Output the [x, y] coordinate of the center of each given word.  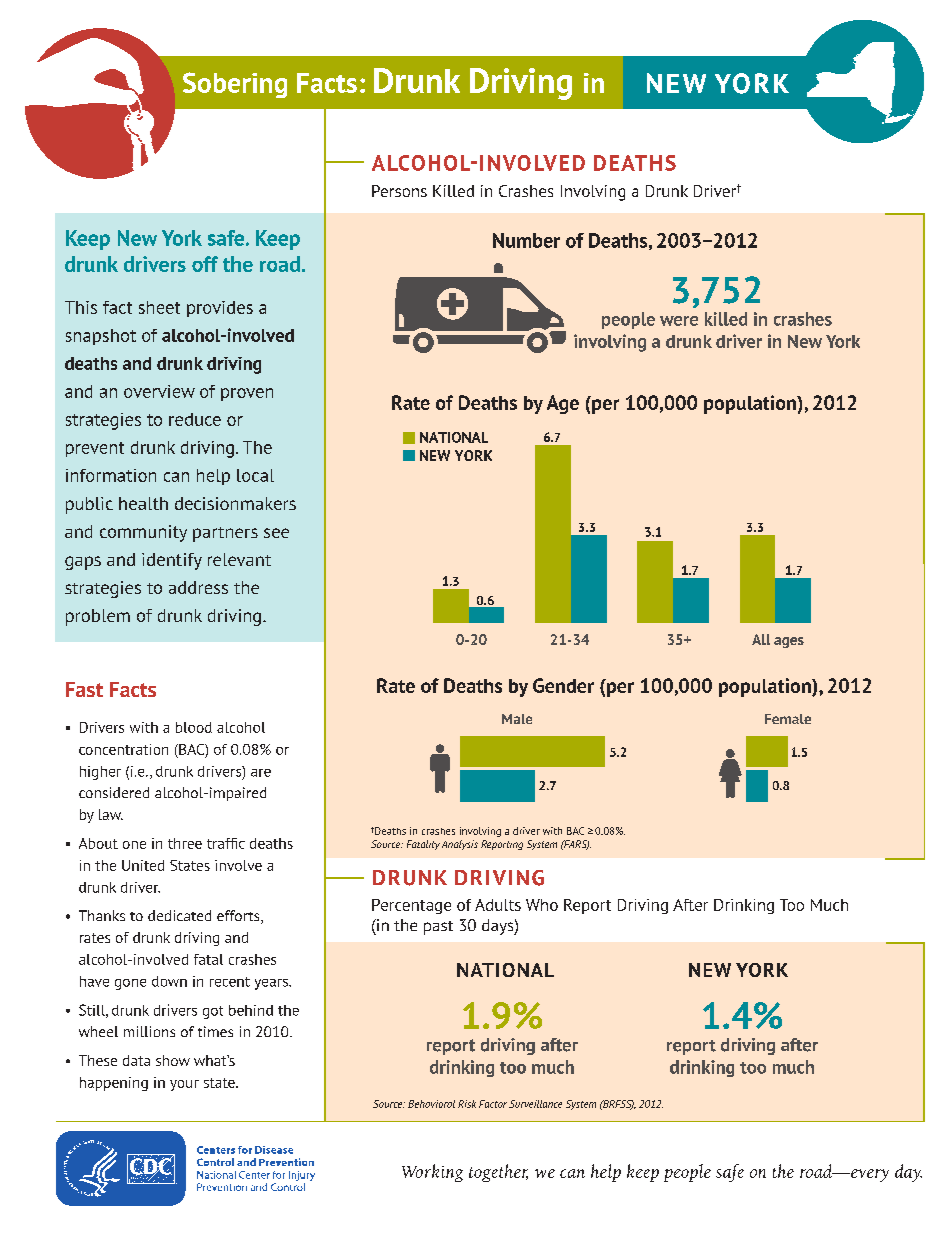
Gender [563, 685]
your [184, 1085]
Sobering [235, 85]
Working [432, 1173]
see [276, 533]
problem [98, 617]
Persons [399, 191]
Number [526, 240]
